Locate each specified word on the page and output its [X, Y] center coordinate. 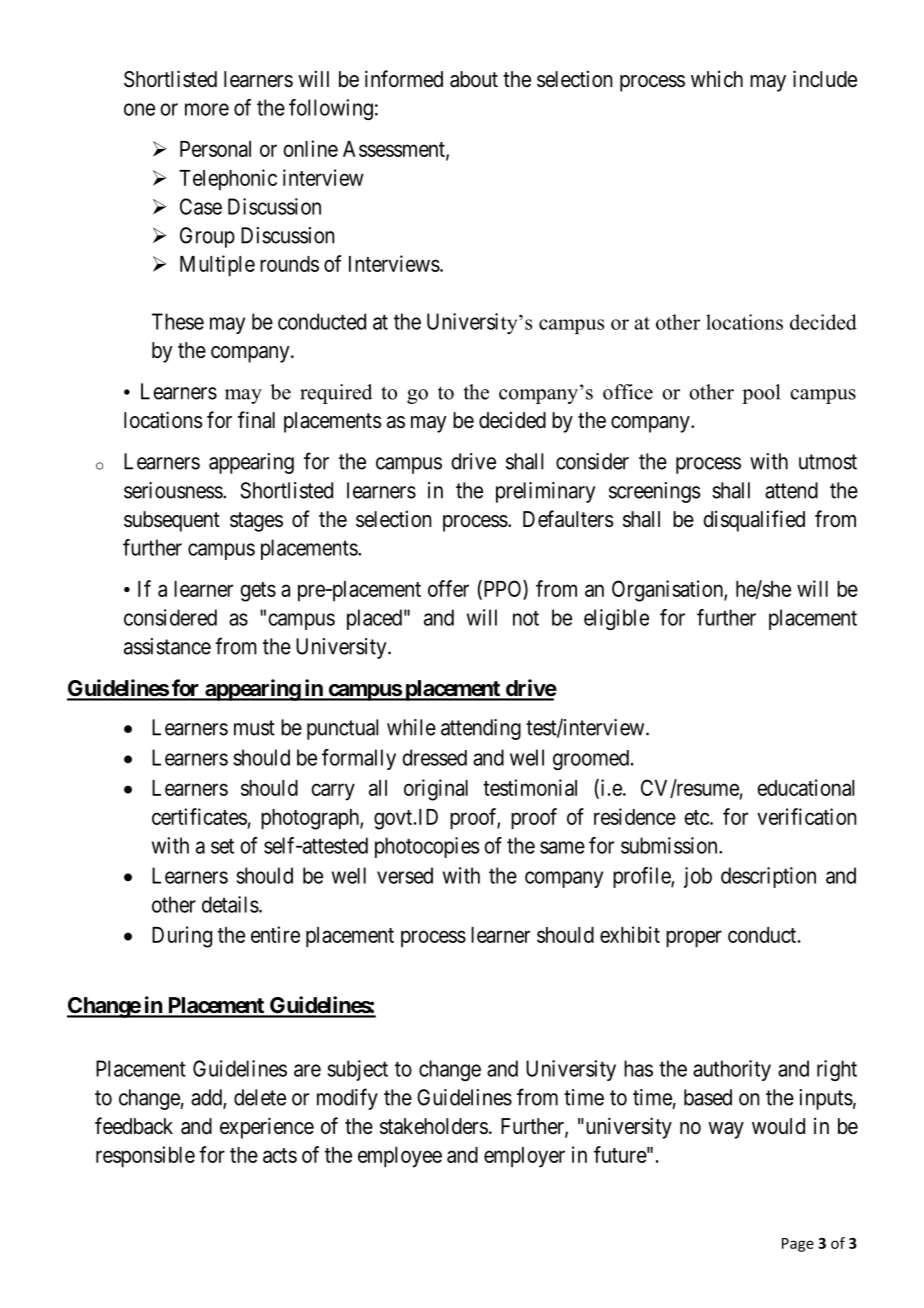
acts [280, 1155]
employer [524, 1157]
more [207, 109]
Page [798, 1245]
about [474, 79]
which [717, 78]
